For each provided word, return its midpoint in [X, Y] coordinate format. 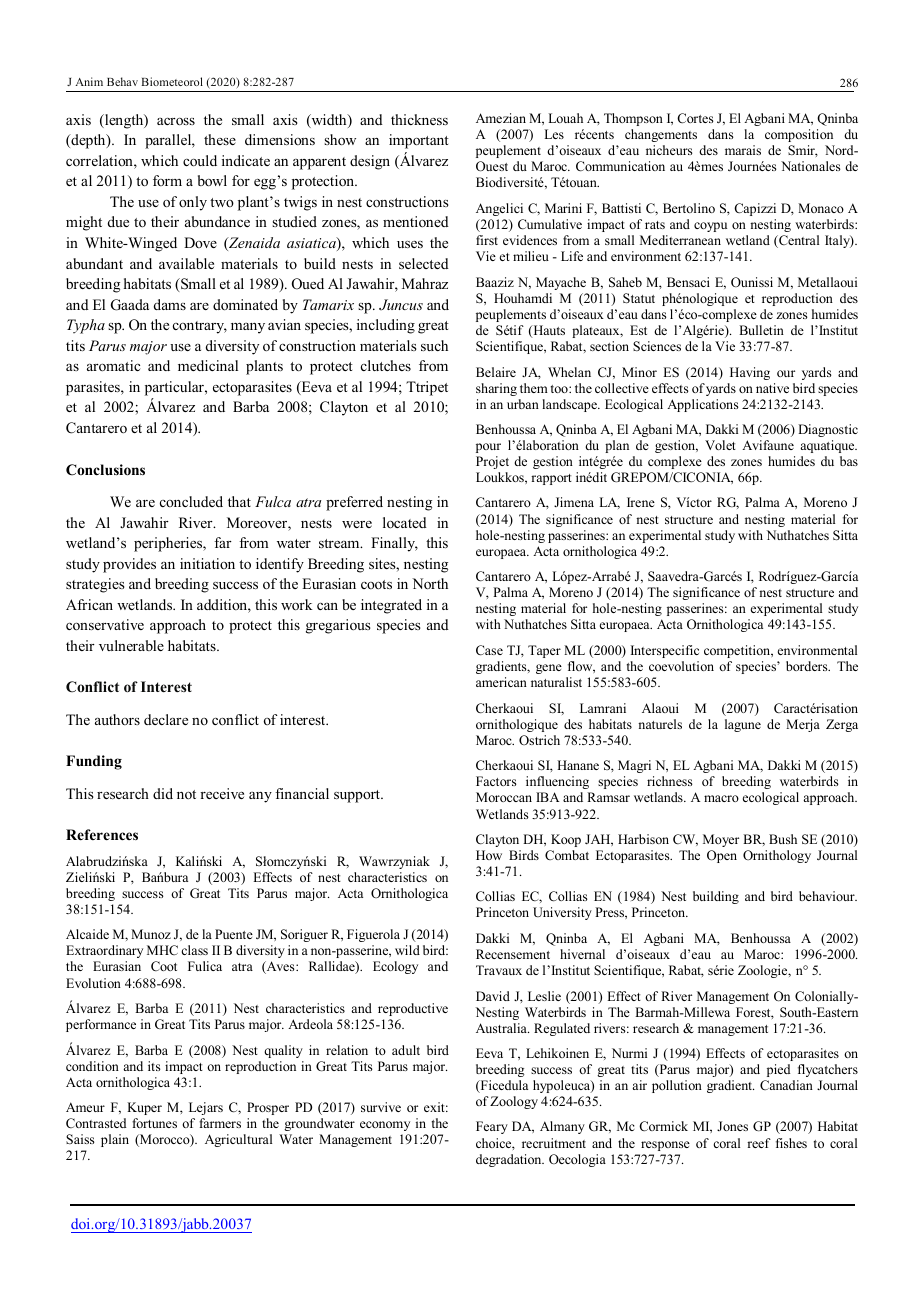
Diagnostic [828, 430]
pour [488, 448]
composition [799, 135]
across [176, 121]
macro [721, 798]
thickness [419, 119]
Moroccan [504, 797]
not [186, 794]
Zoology [514, 1102]
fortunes [154, 1123]
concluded [191, 501]
